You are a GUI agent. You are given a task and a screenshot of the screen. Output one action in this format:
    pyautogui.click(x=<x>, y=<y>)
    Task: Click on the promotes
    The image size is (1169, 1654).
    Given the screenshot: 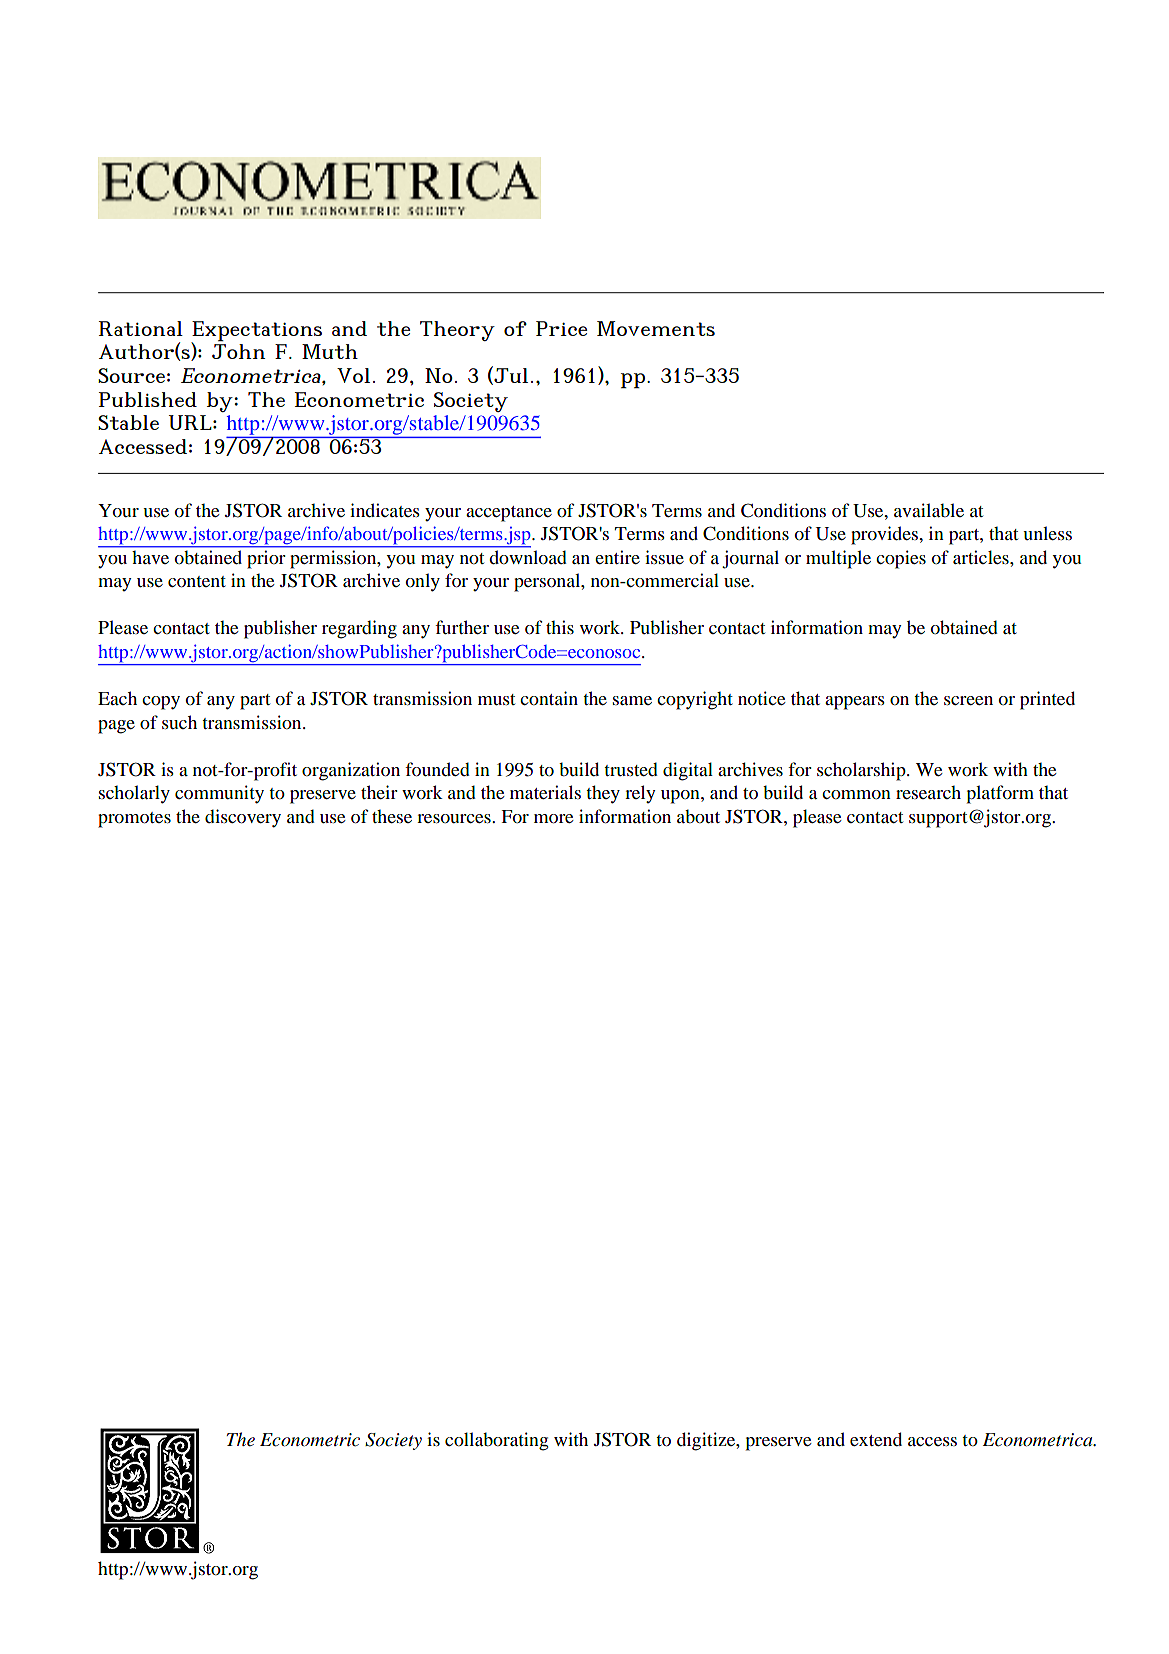 What is the action you would take?
    pyautogui.click(x=134, y=820)
